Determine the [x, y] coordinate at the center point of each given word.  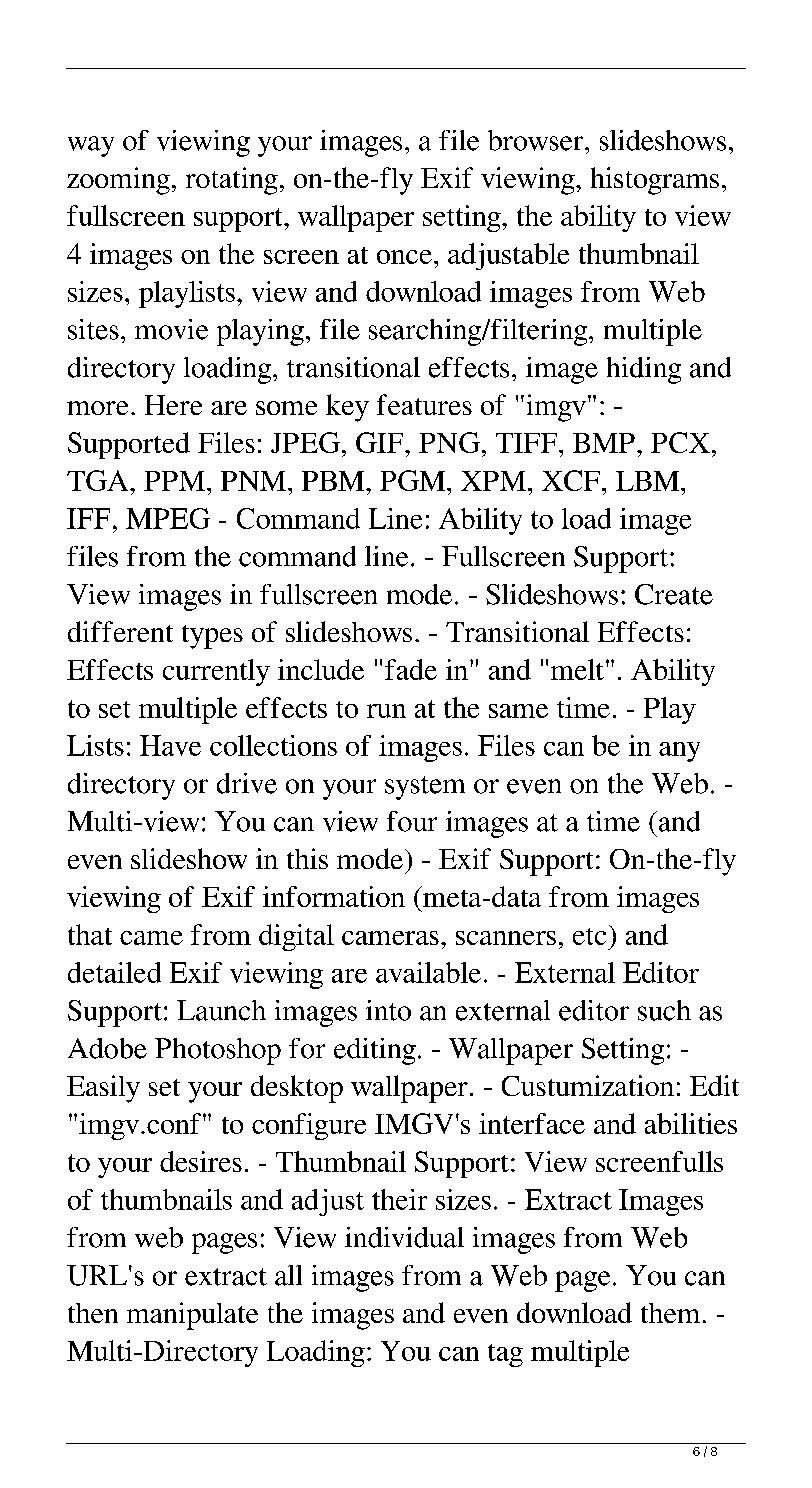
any [679, 752]
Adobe [107, 1048]
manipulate [192, 1316]
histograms [655, 181]
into [388, 1010]
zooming [118, 181]
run [386, 711]
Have [170, 745]
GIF [381, 442]
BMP [604, 443]
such [664, 1010]
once [404, 257]
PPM [174, 481]
